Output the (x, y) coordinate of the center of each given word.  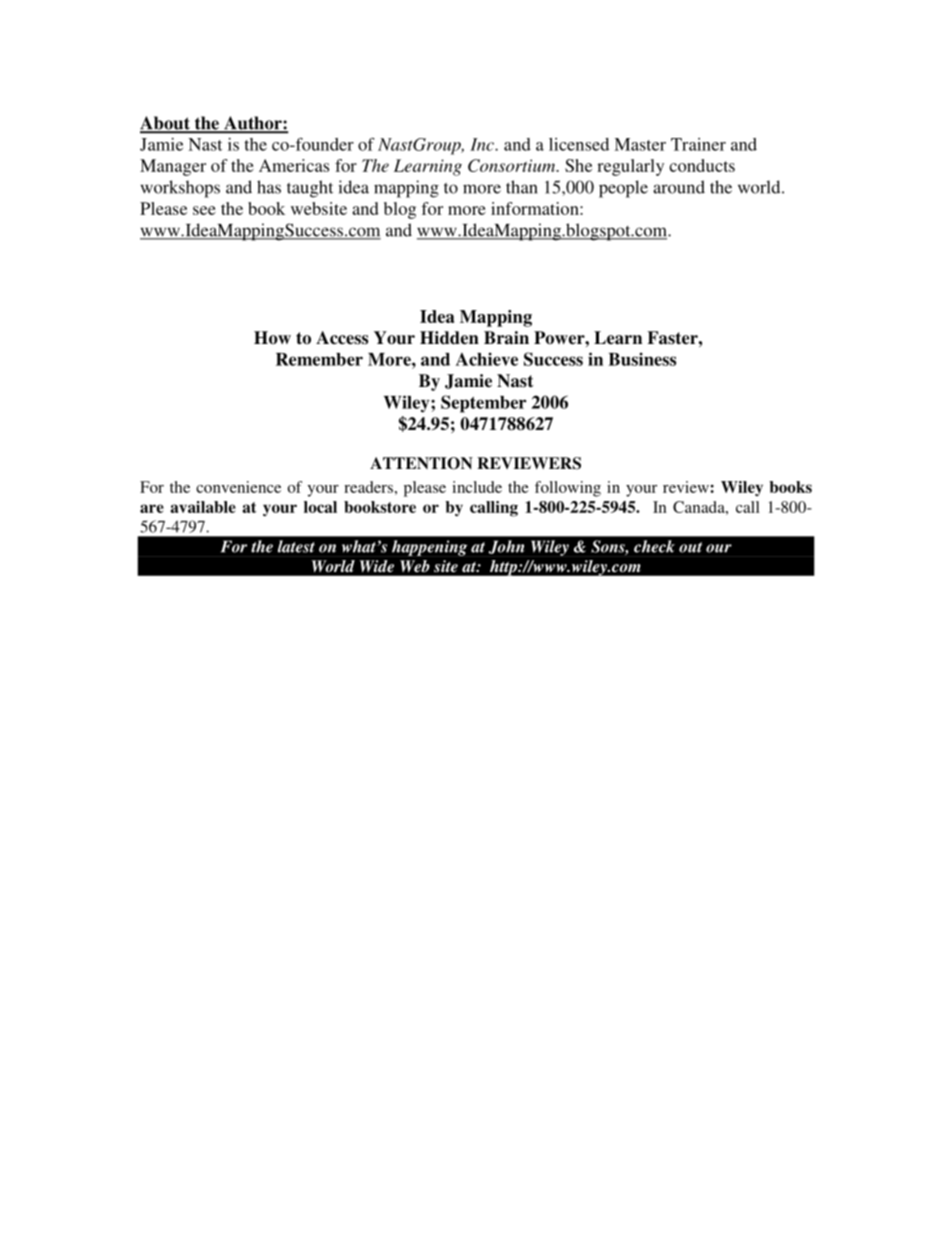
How (272, 338)
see (204, 210)
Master (640, 144)
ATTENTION (421, 463)
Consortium (512, 165)
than (522, 187)
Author (253, 124)
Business (642, 359)
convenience (238, 487)
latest (296, 546)
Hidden (449, 338)
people (623, 189)
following (568, 489)
